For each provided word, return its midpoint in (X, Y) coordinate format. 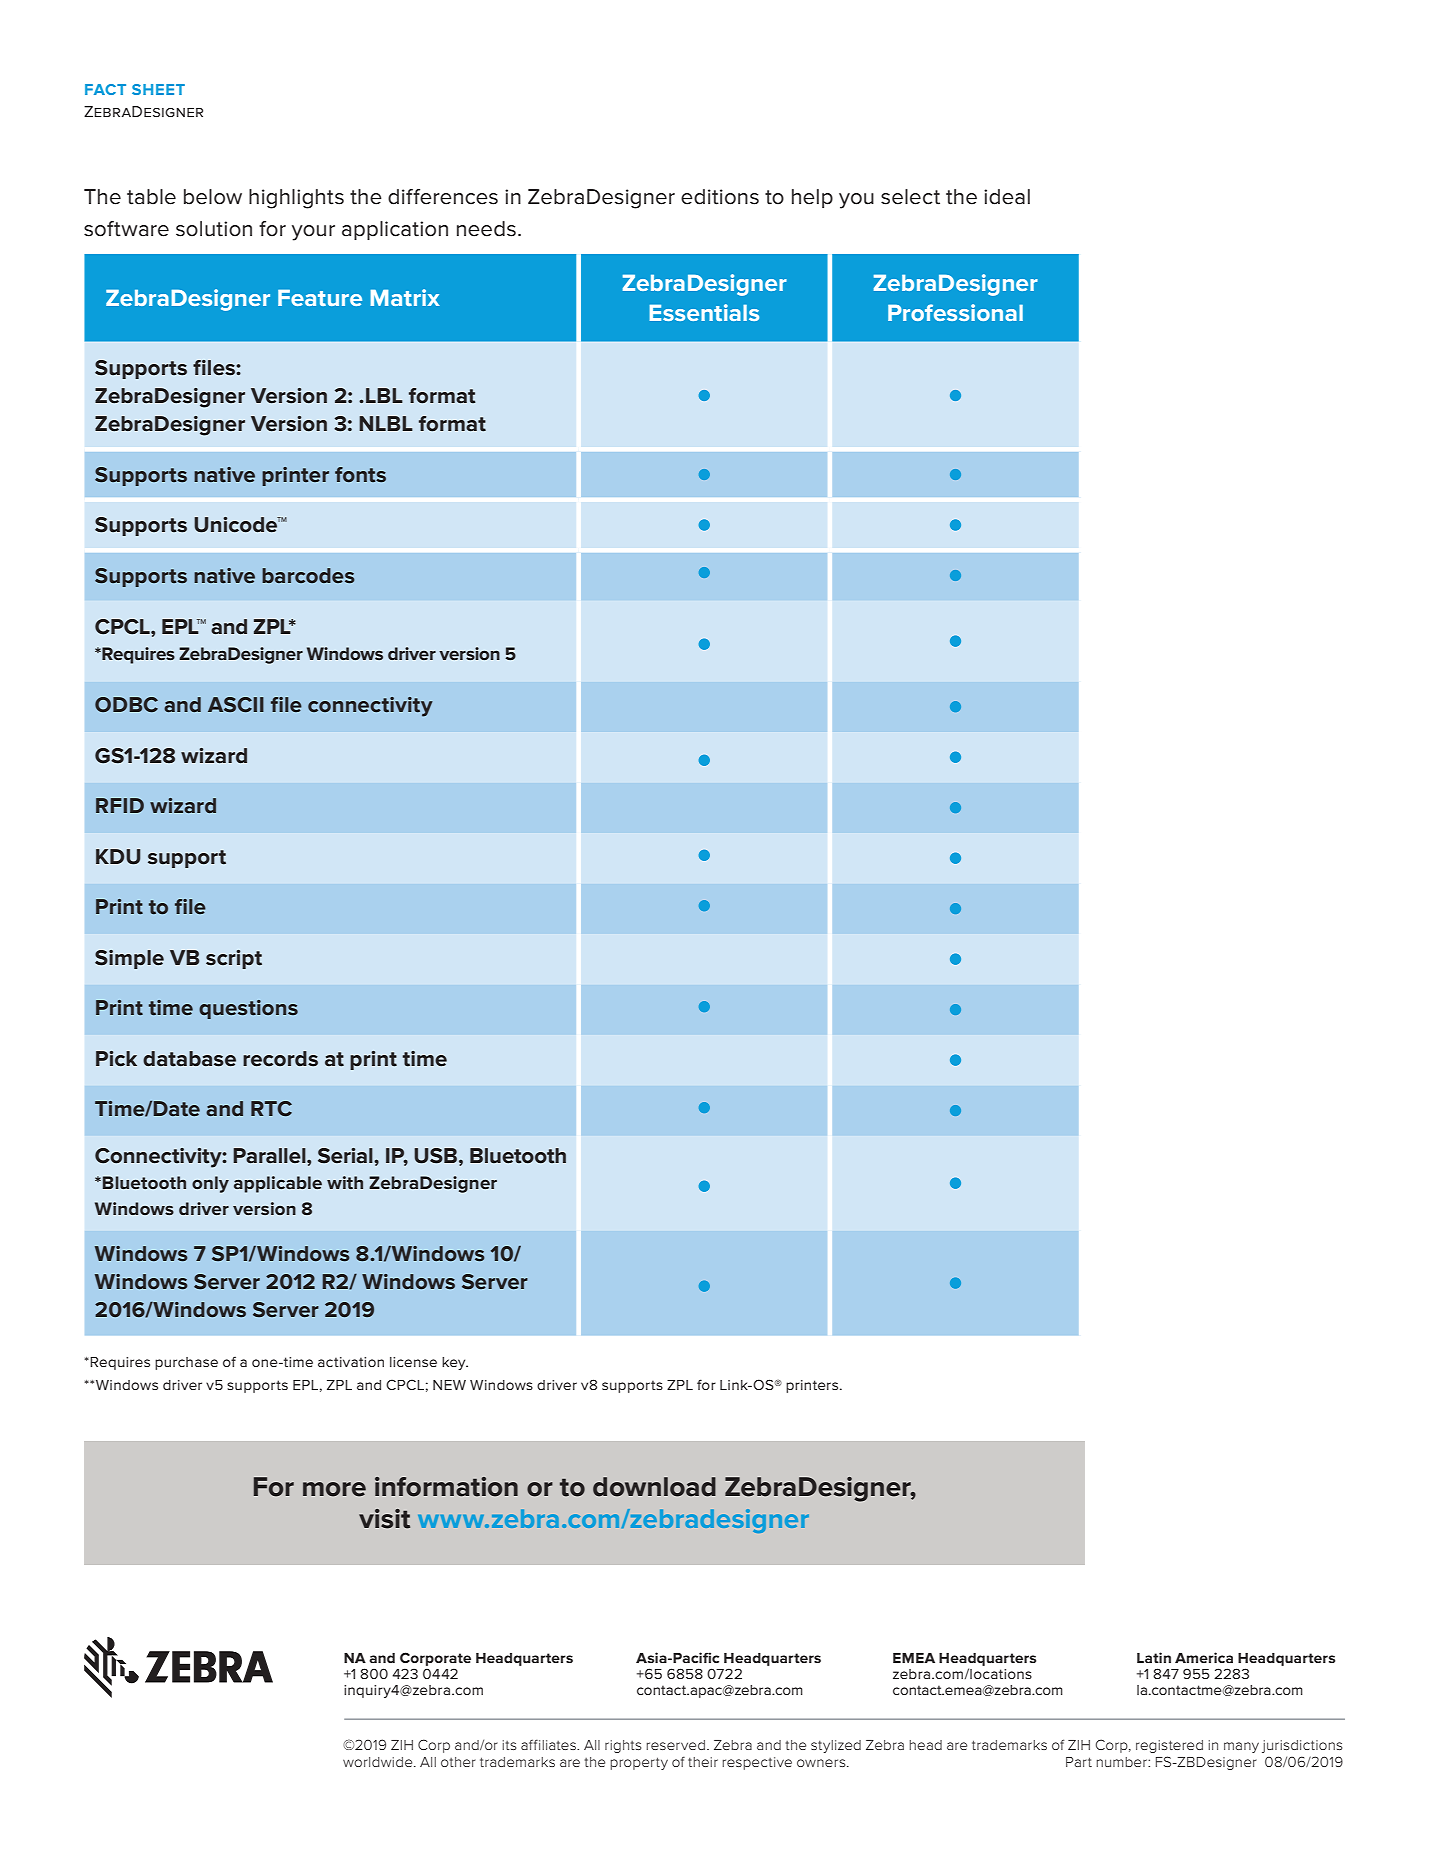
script (234, 959)
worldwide (379, 1762)
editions (720, 197)
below (213, 197)
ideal (1007, 197)
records (280, 1059)
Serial (346, 1156)
